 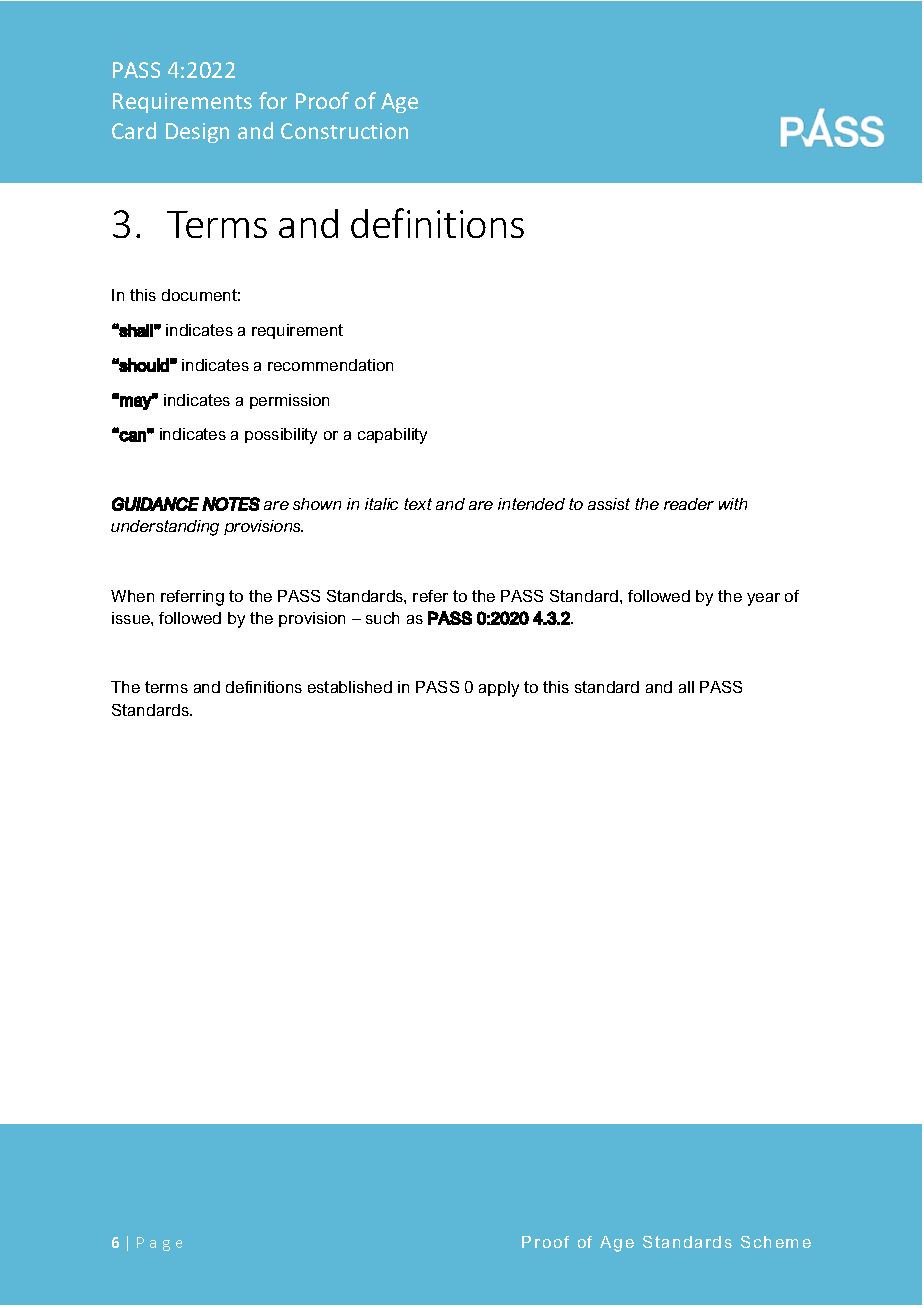 I want to click on NOTES, so click(x=231, y=504).
